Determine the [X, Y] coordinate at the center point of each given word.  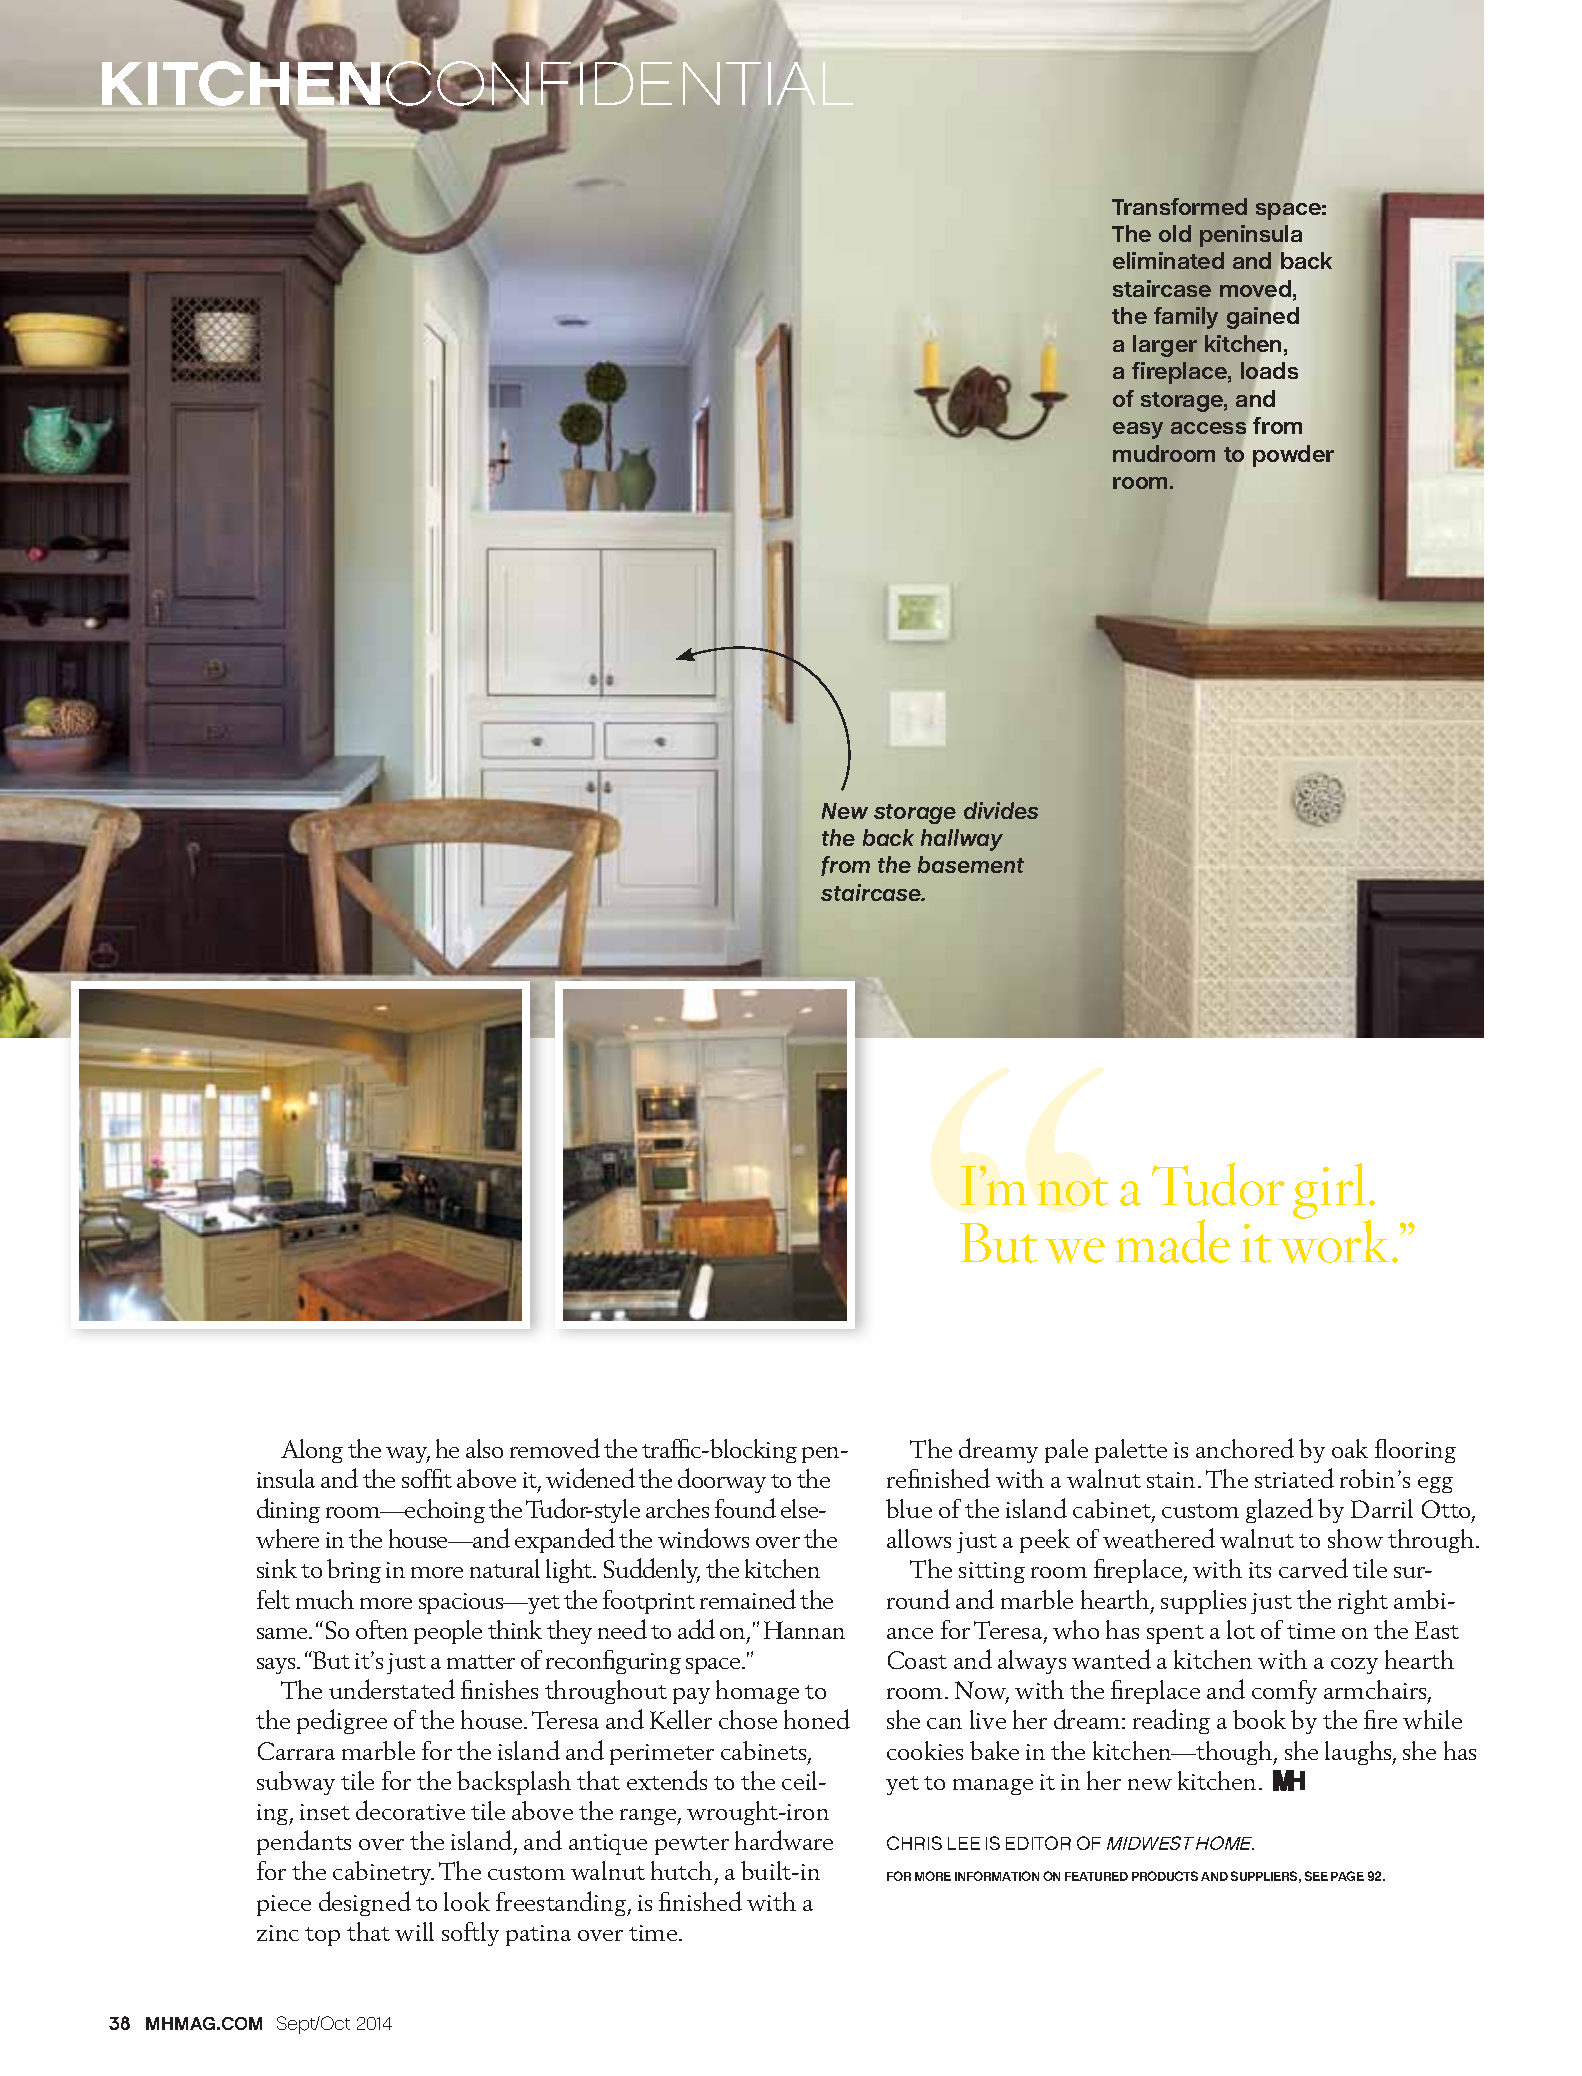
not [1073, 1191]
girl [1329, 1191]
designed [365, 1903]
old [1175, 233]
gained [1263, 319]
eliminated [1168, 260]
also [484, 1448]
